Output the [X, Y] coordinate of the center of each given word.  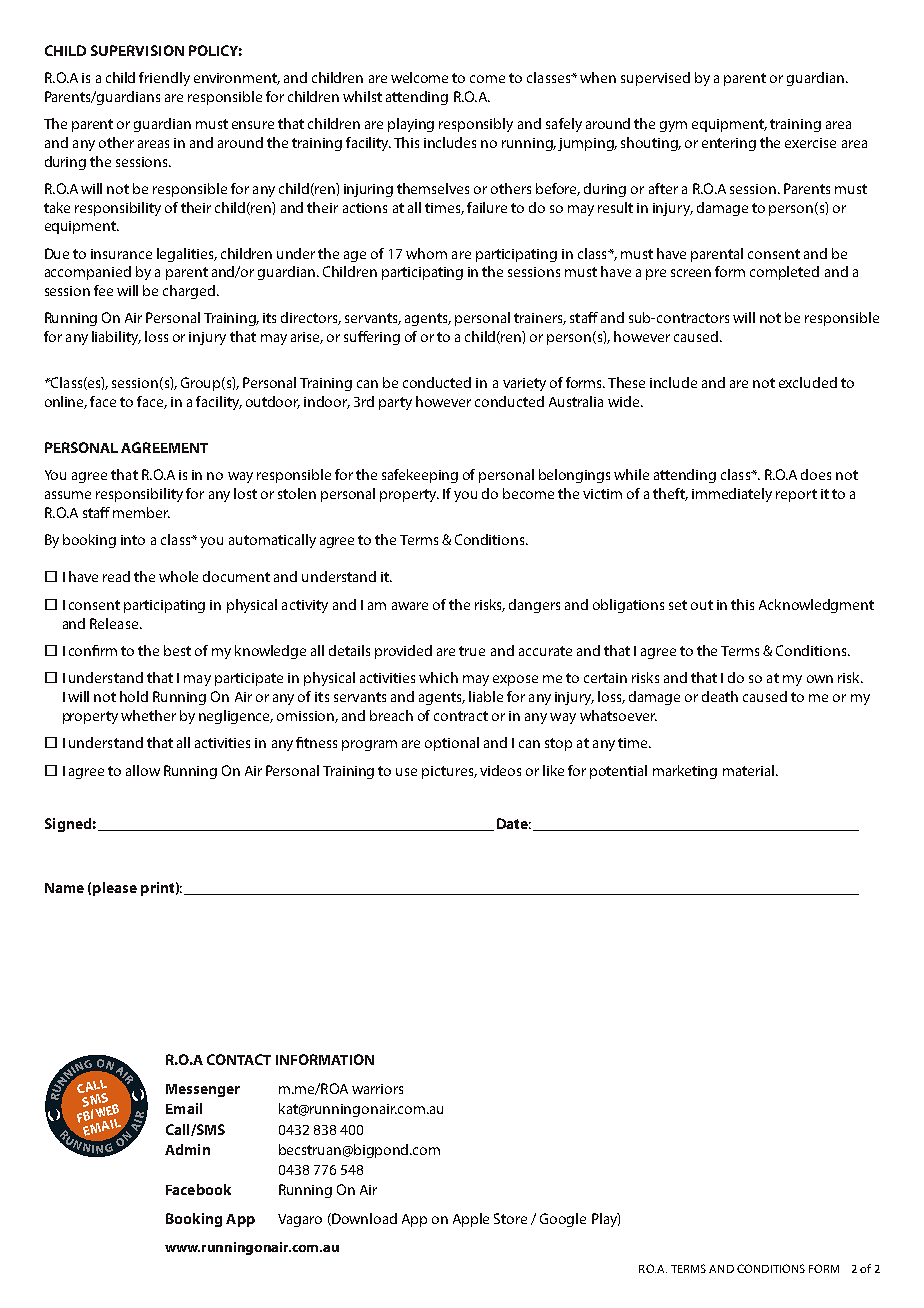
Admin [187, 1149]
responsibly [476, 125]
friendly [164, 79]
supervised [655, 79]
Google [563, 1220]
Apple [471, 1220]
